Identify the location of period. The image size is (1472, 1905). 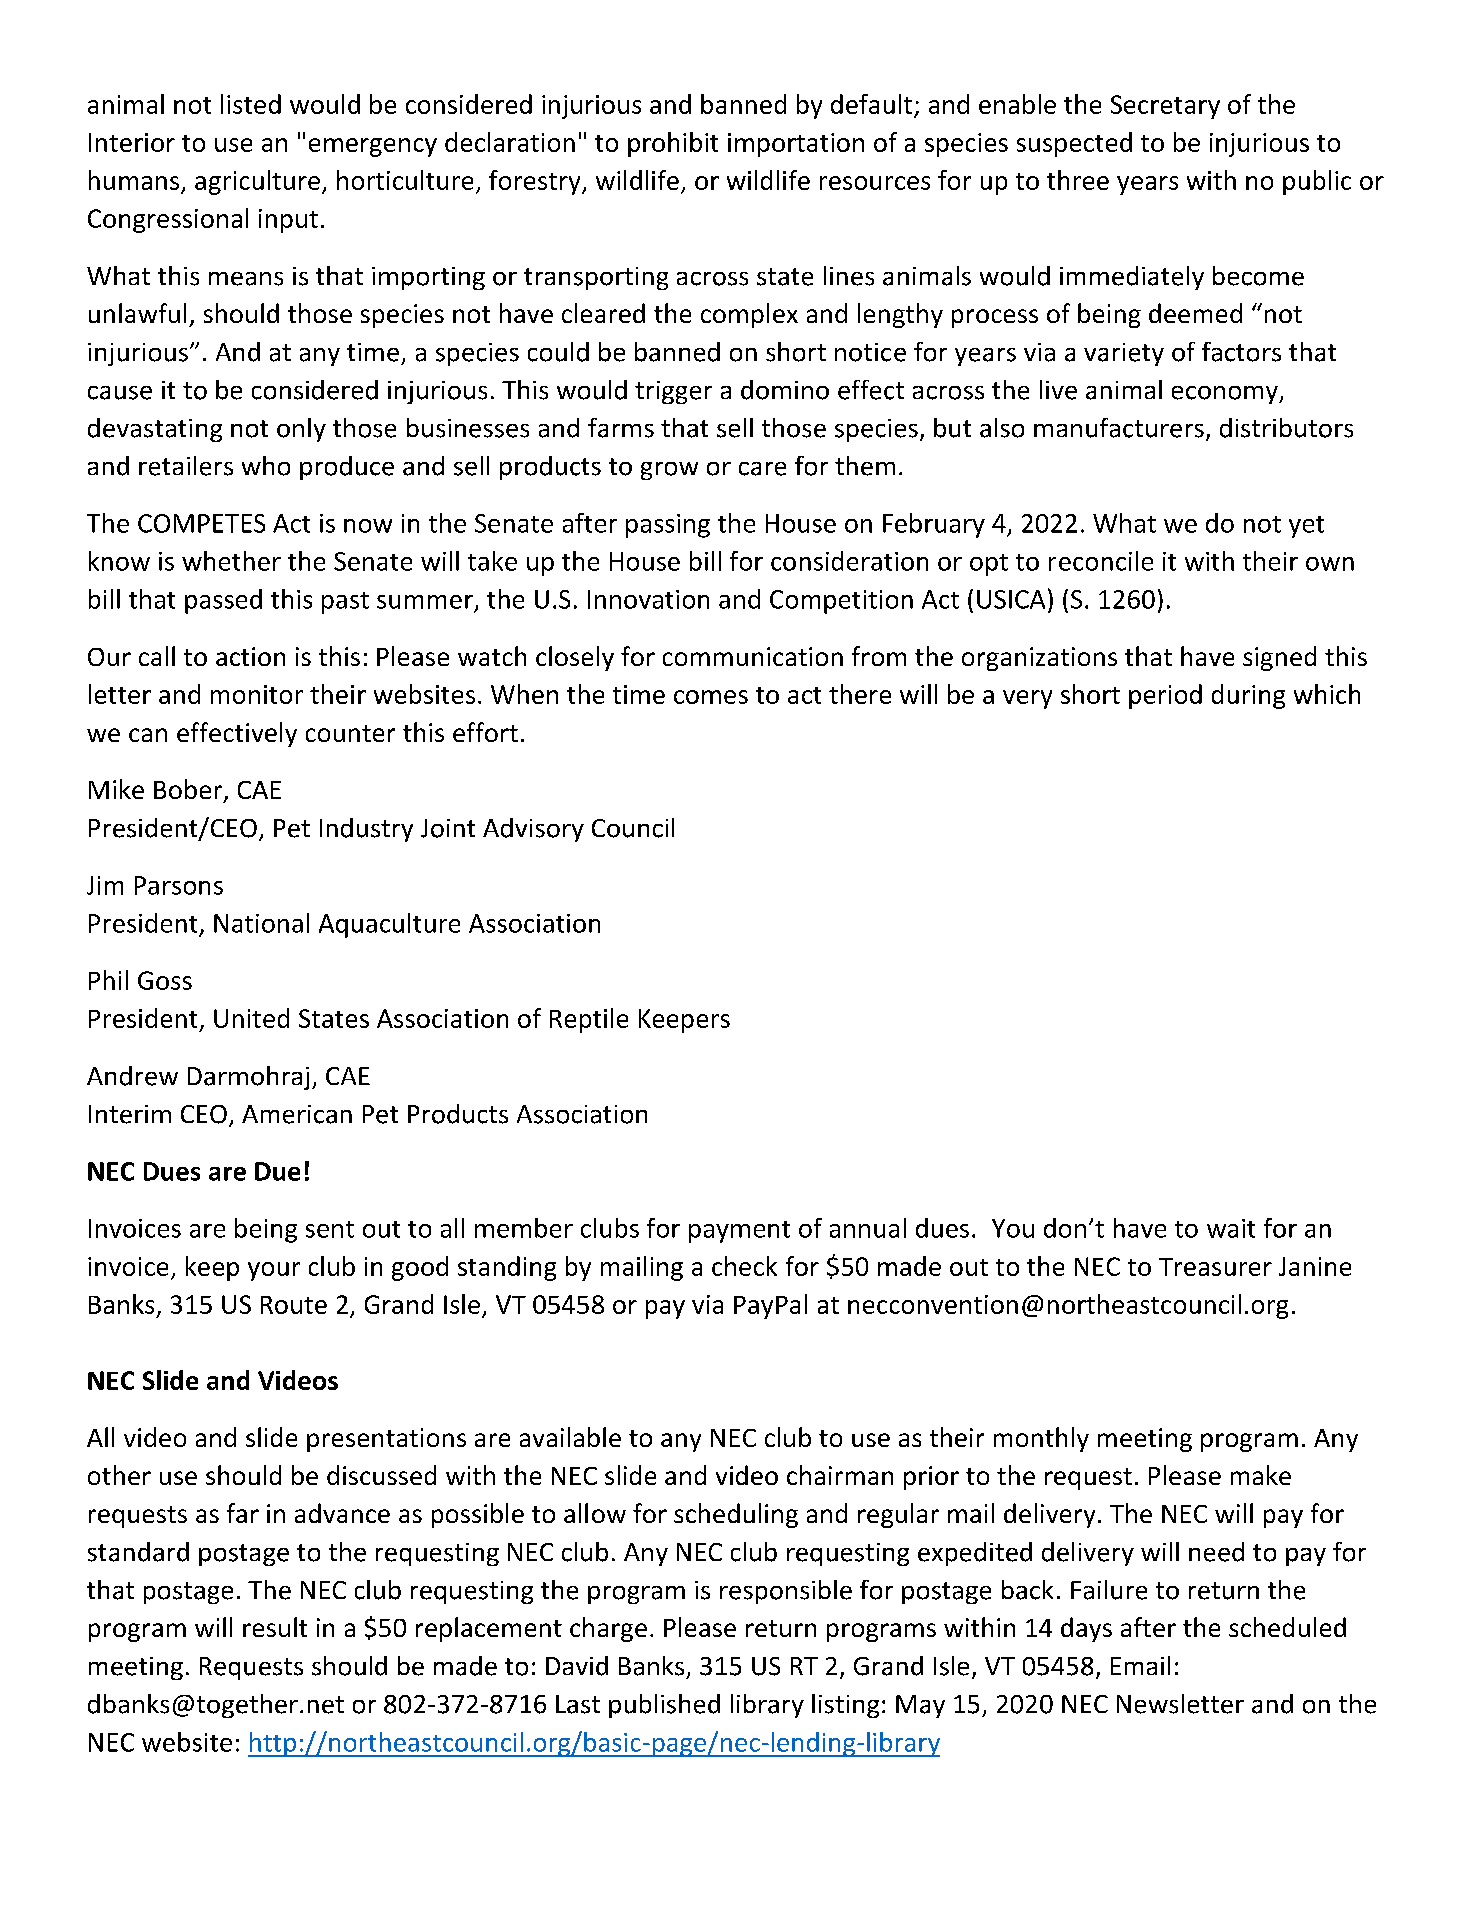
(1165, 696).
